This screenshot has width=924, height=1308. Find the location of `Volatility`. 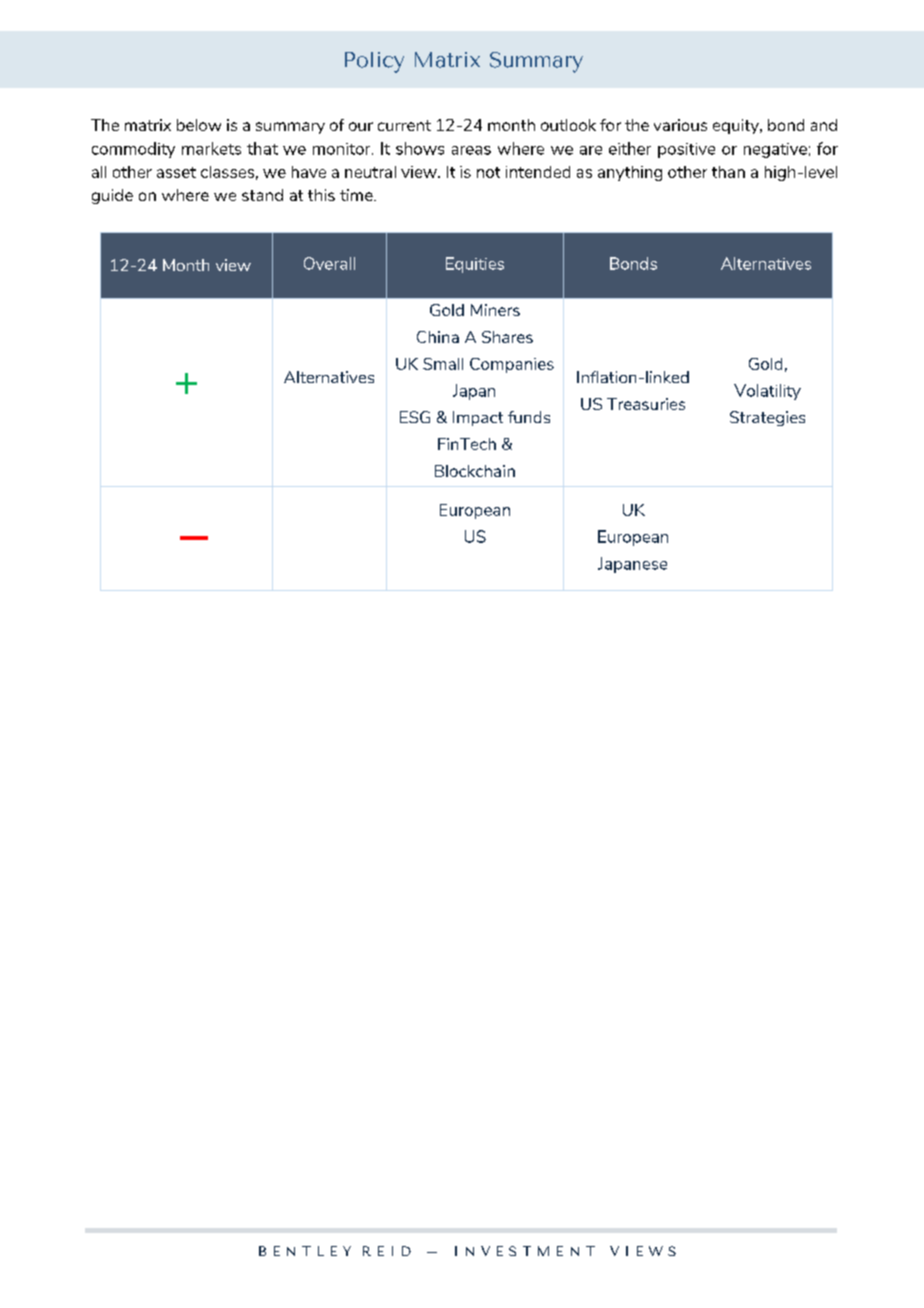

Volatility is located at coordinates (767, 392).
